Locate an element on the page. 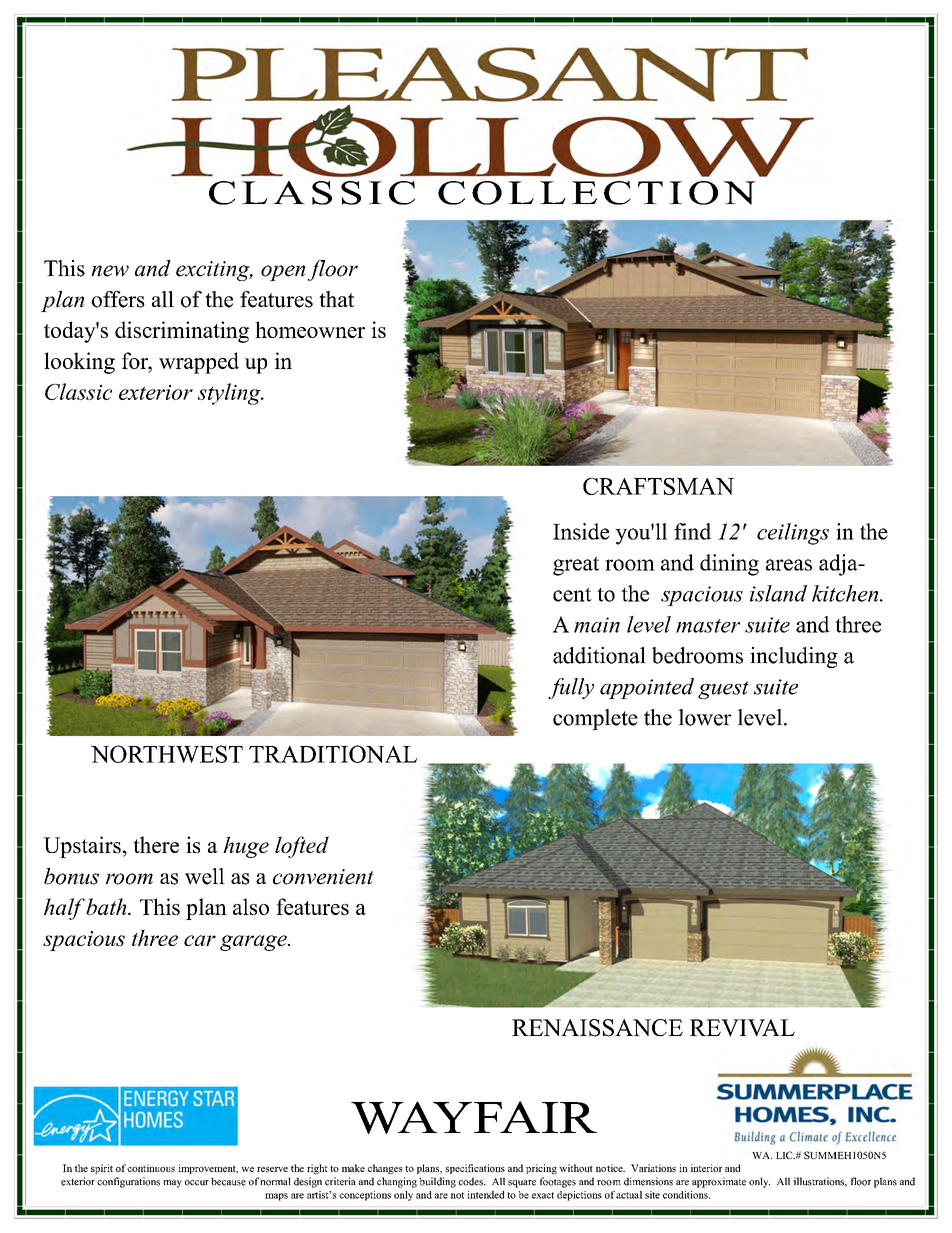  offers is located at coordinates (118, 299).
